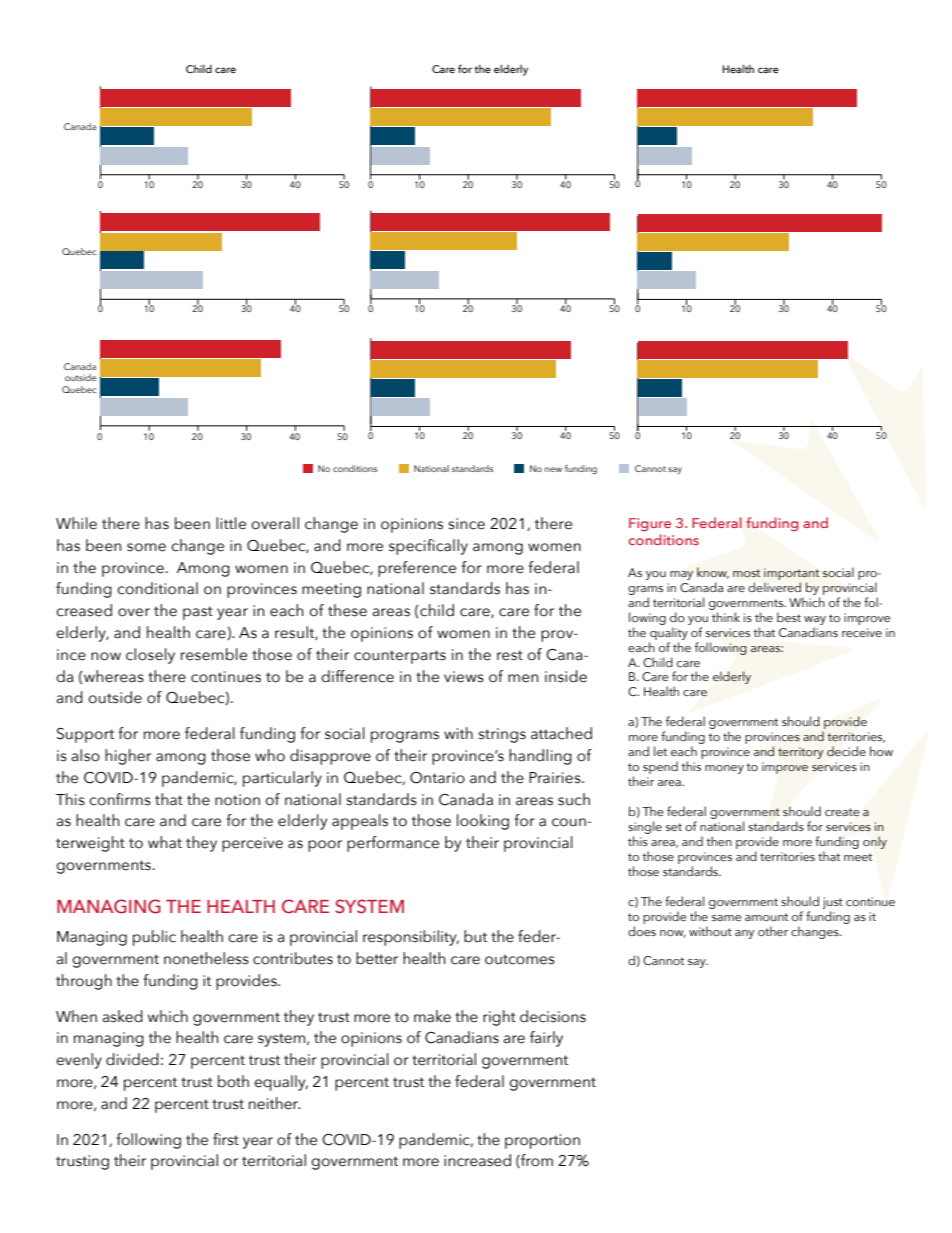 This image has height=1233, width=952. I want to click on Support, so click(85, 735).
